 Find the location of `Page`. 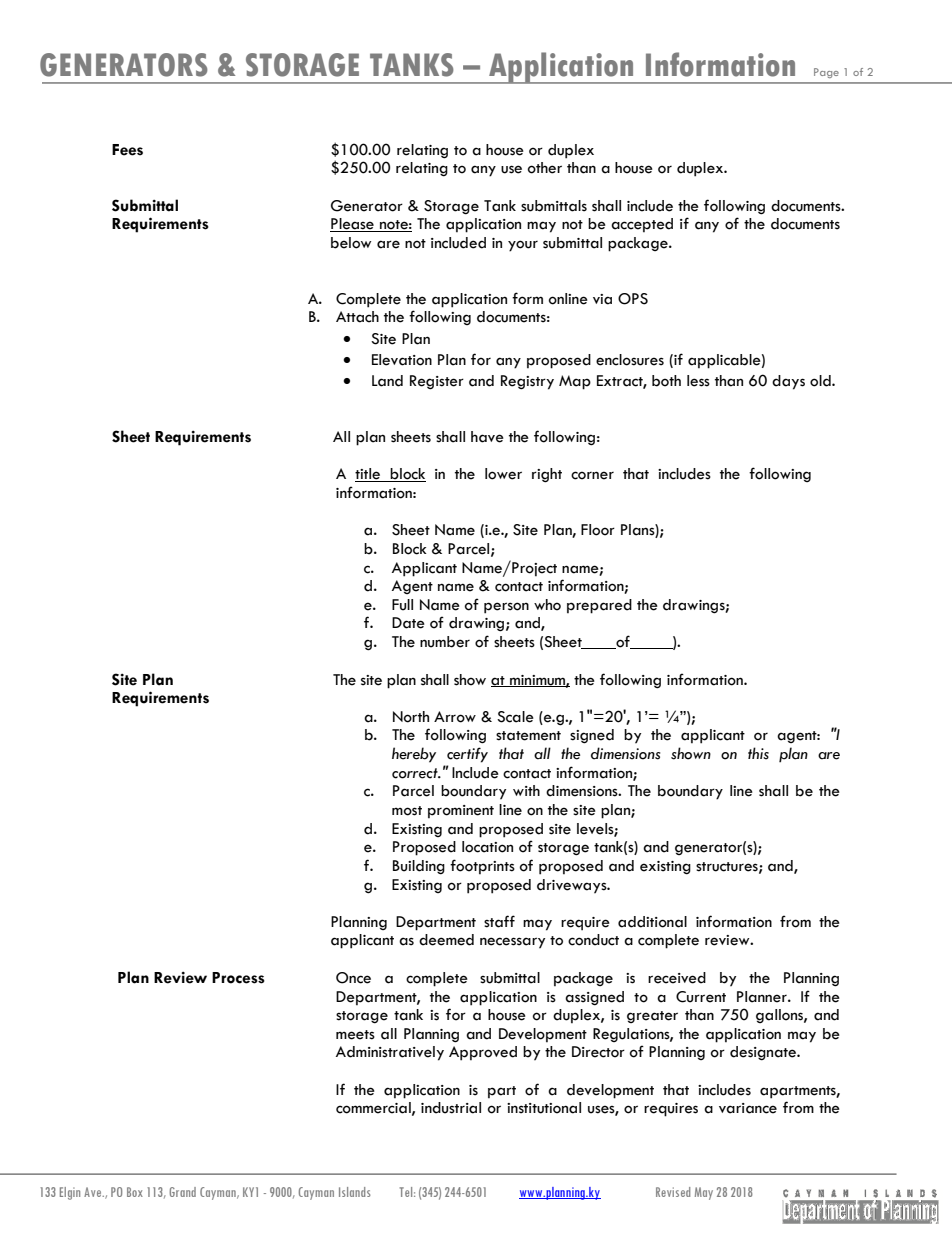

Page is located at coordinates (826, 73).
